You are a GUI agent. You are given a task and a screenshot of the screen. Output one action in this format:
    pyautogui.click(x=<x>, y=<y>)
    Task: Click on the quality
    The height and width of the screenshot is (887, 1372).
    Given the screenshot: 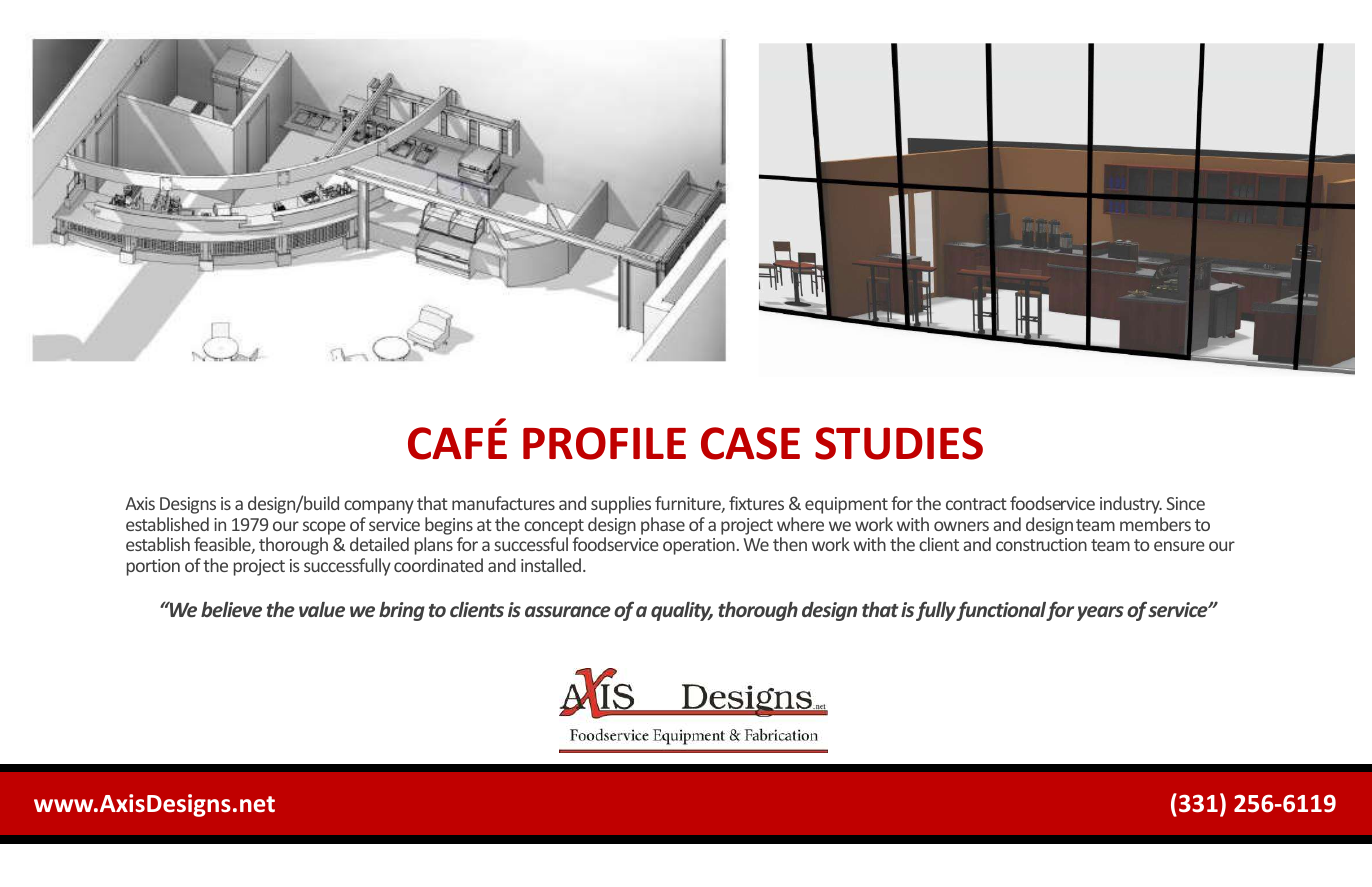 What is the action you would take?
    pyautogui.click(x=682, y=611)
